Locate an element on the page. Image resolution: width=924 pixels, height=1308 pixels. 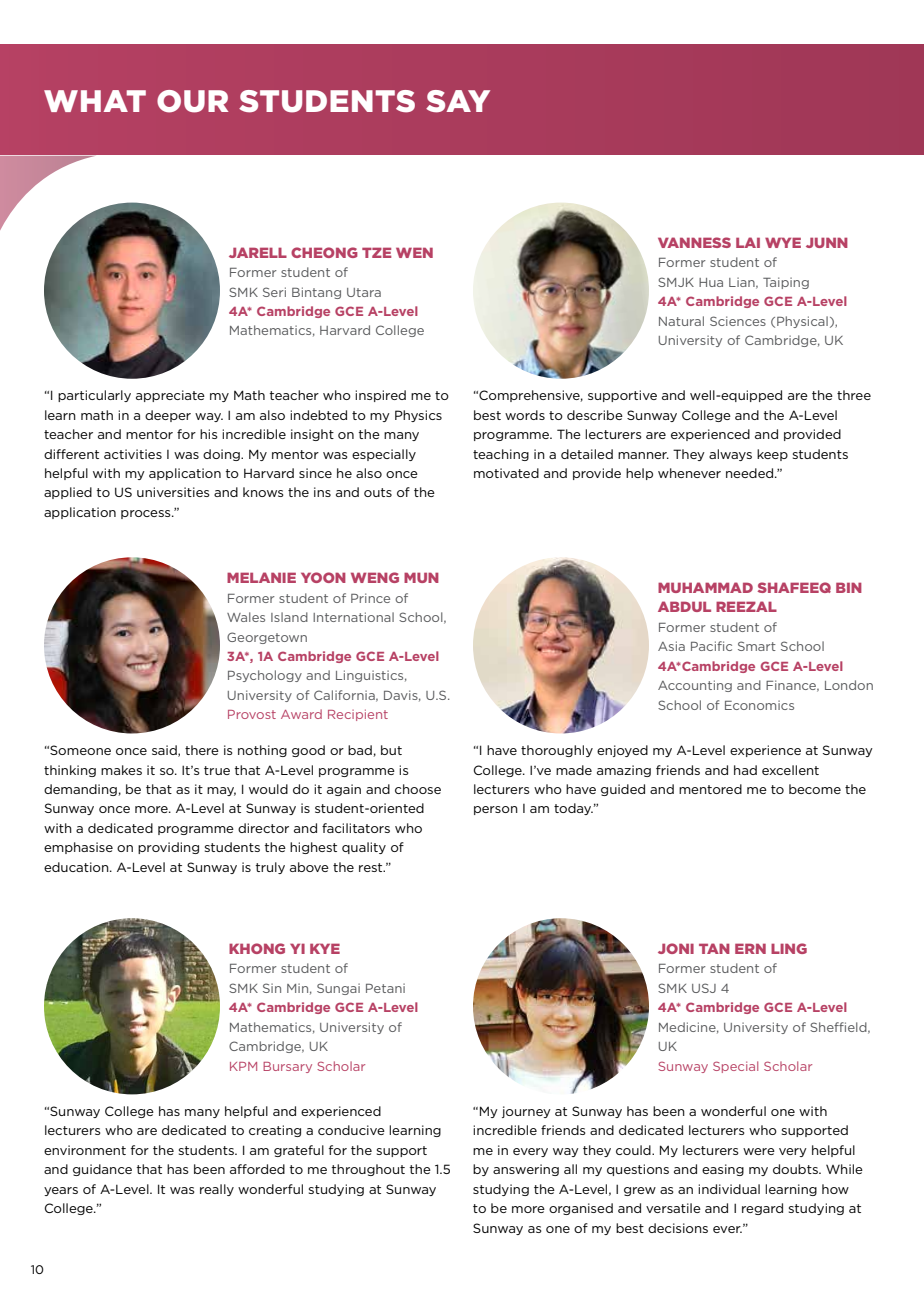
SAY is located at coordinates (458, 101).
